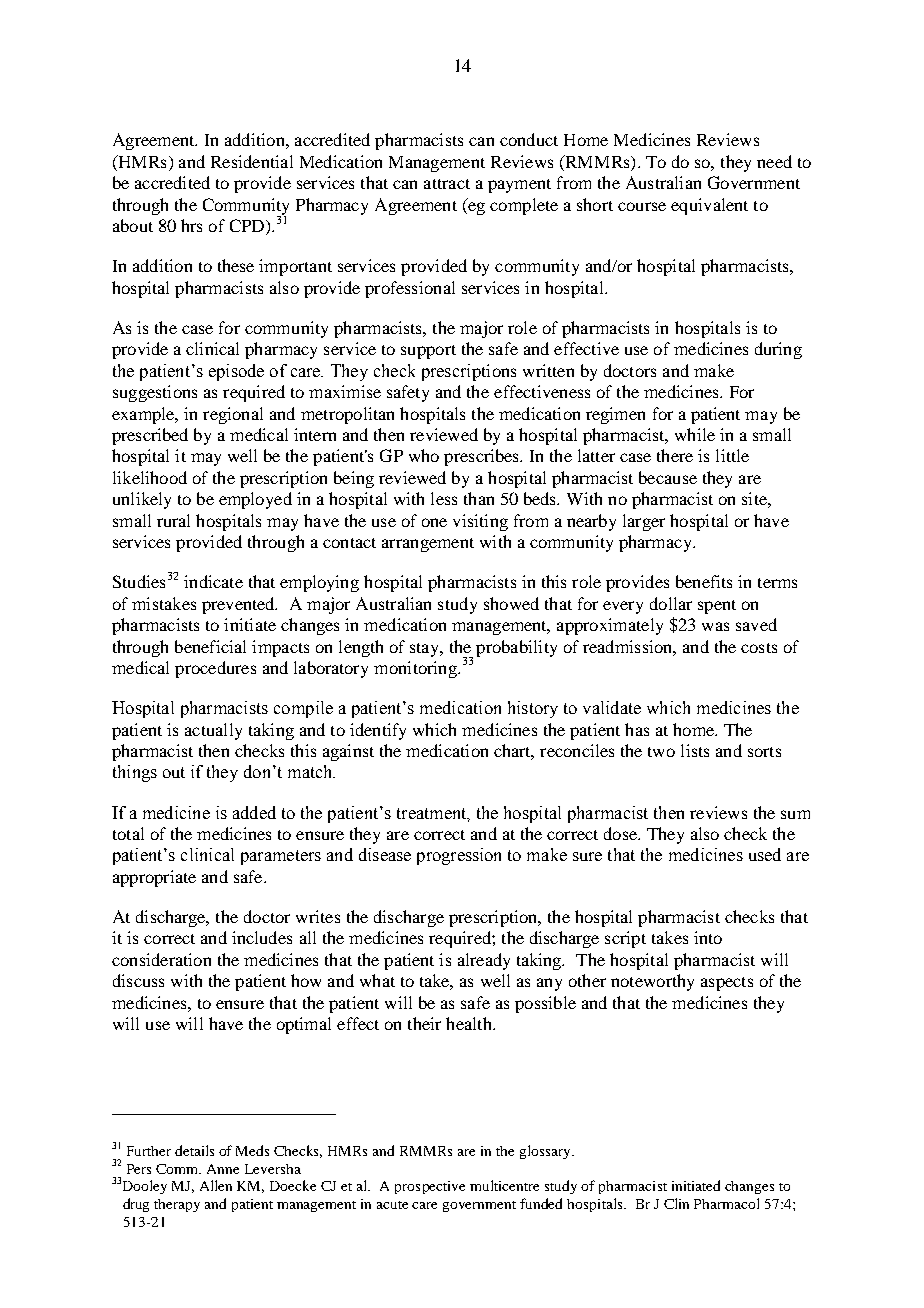 Image resolution: width=924 pixels, height=1308 pixels. Describe the element at coordinates (262, 937) in the screenshot. I see `includes` at that location.
